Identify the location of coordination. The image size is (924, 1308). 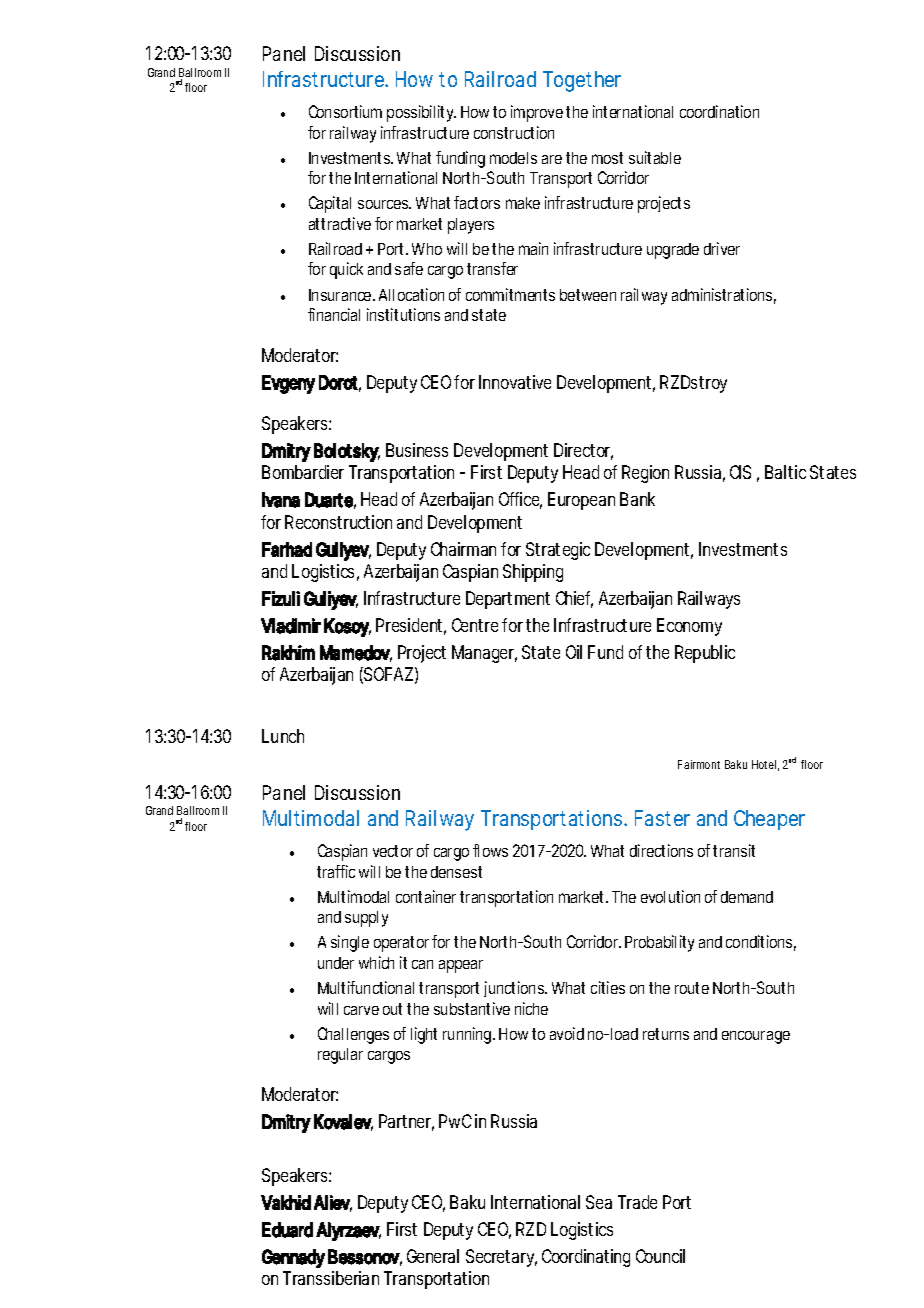
(719, 111).
